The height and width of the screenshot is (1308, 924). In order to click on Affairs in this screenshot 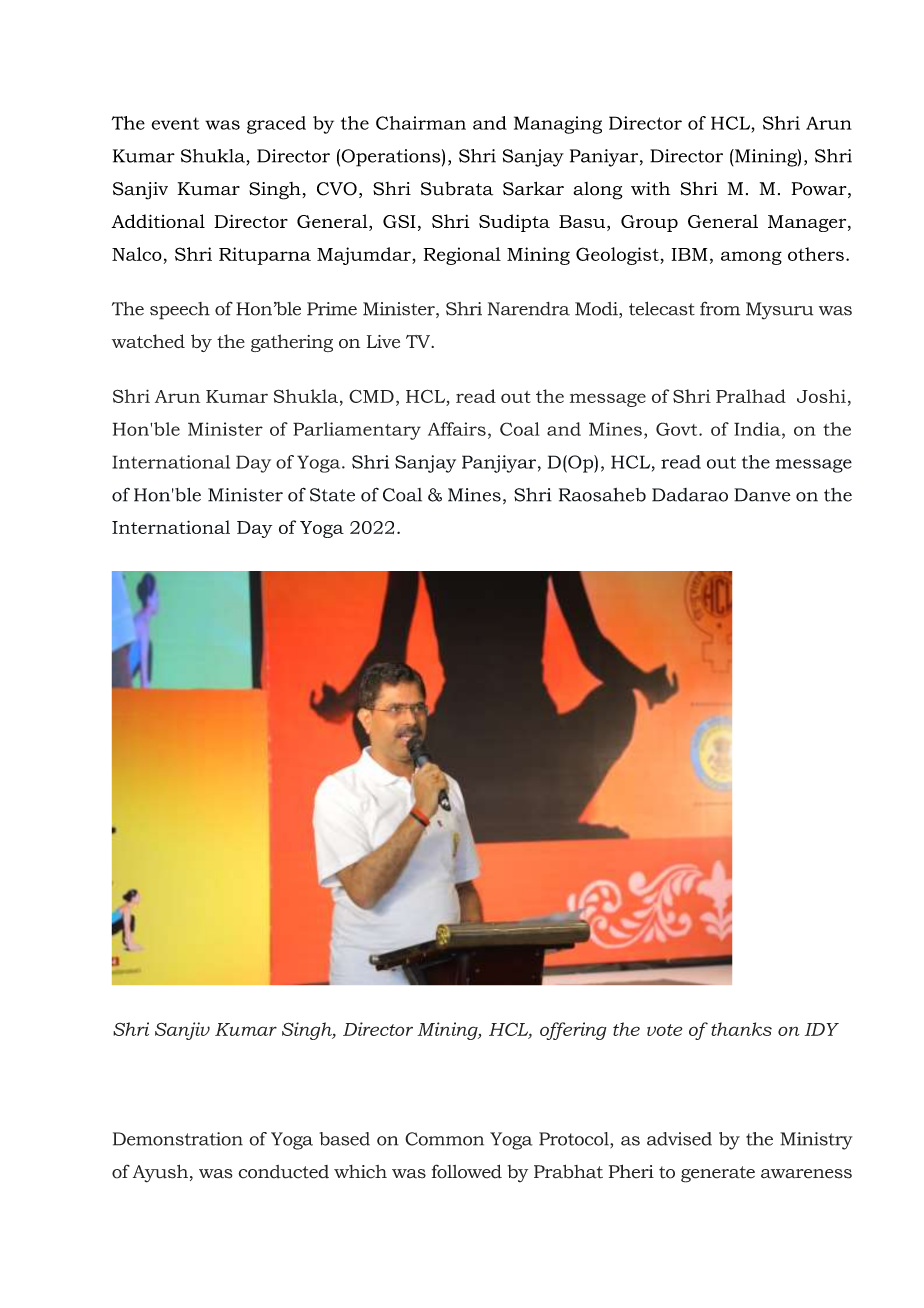, I will do `click(457, 429)`.
